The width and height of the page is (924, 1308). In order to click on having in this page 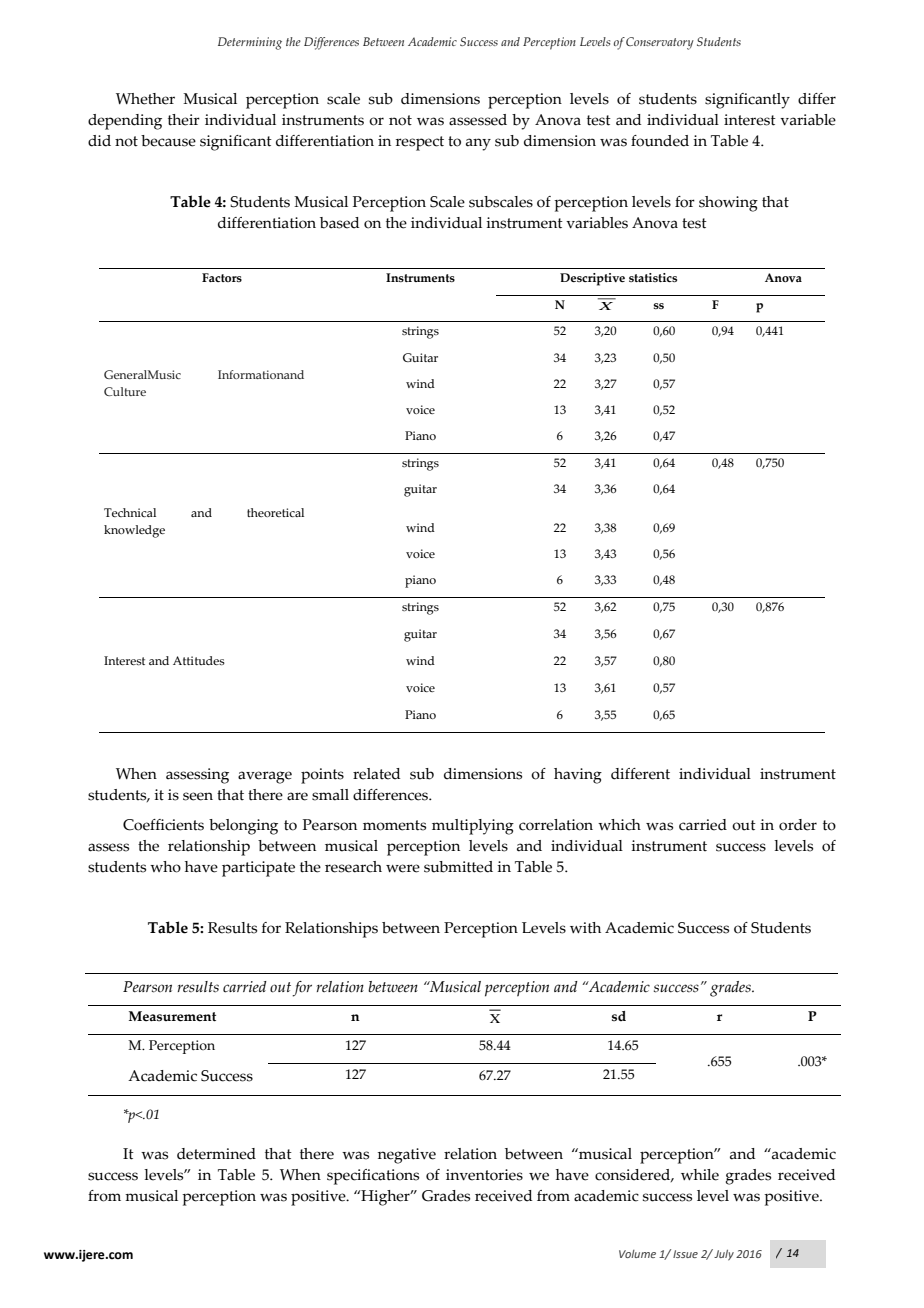, I will do `click(578, 776)`.
